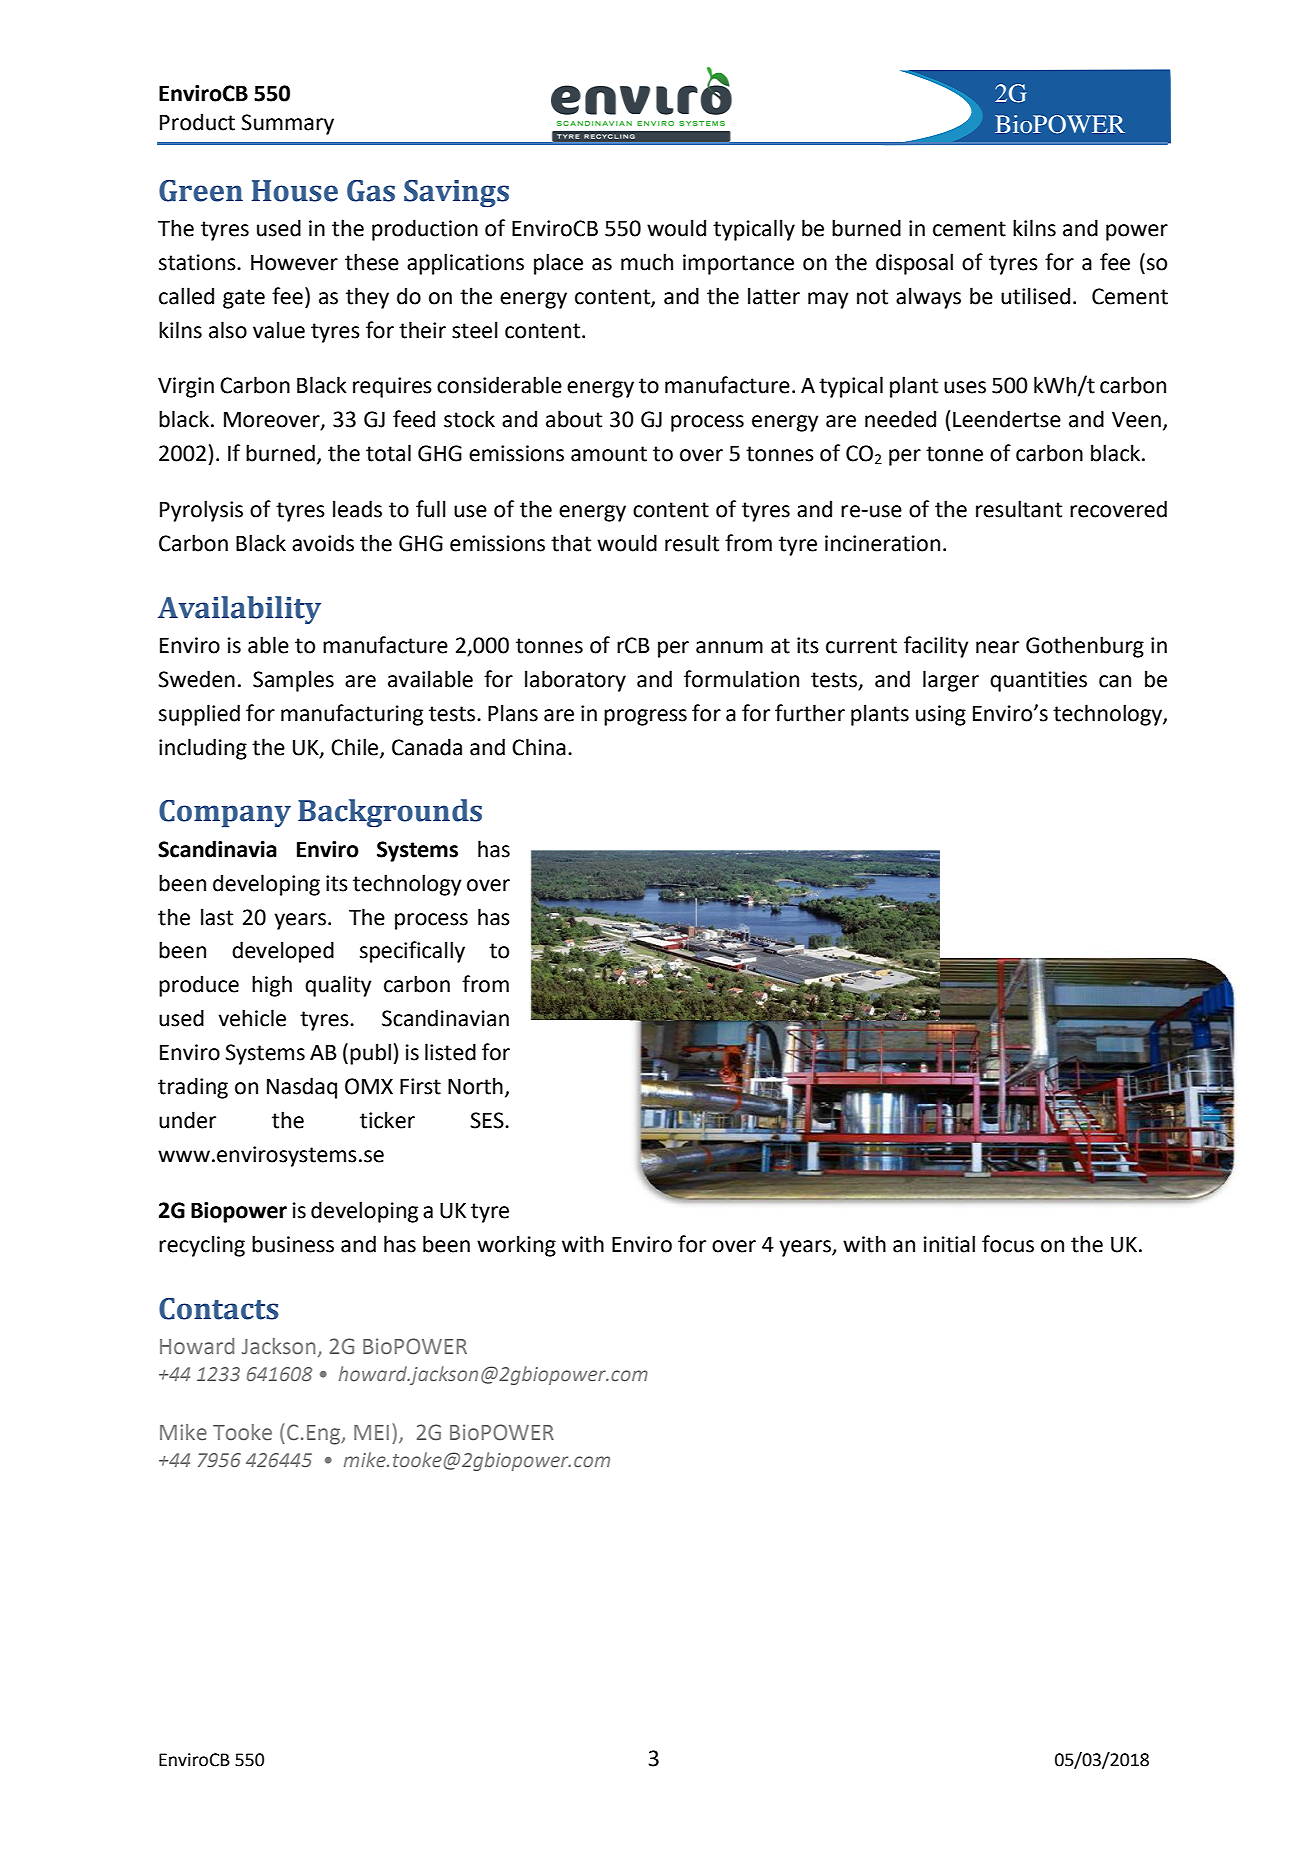 This screenshot has height=1850, width=1308. Describe the element at coordinates (450, 1052) in the screenshot. I see `listed` at that location.
